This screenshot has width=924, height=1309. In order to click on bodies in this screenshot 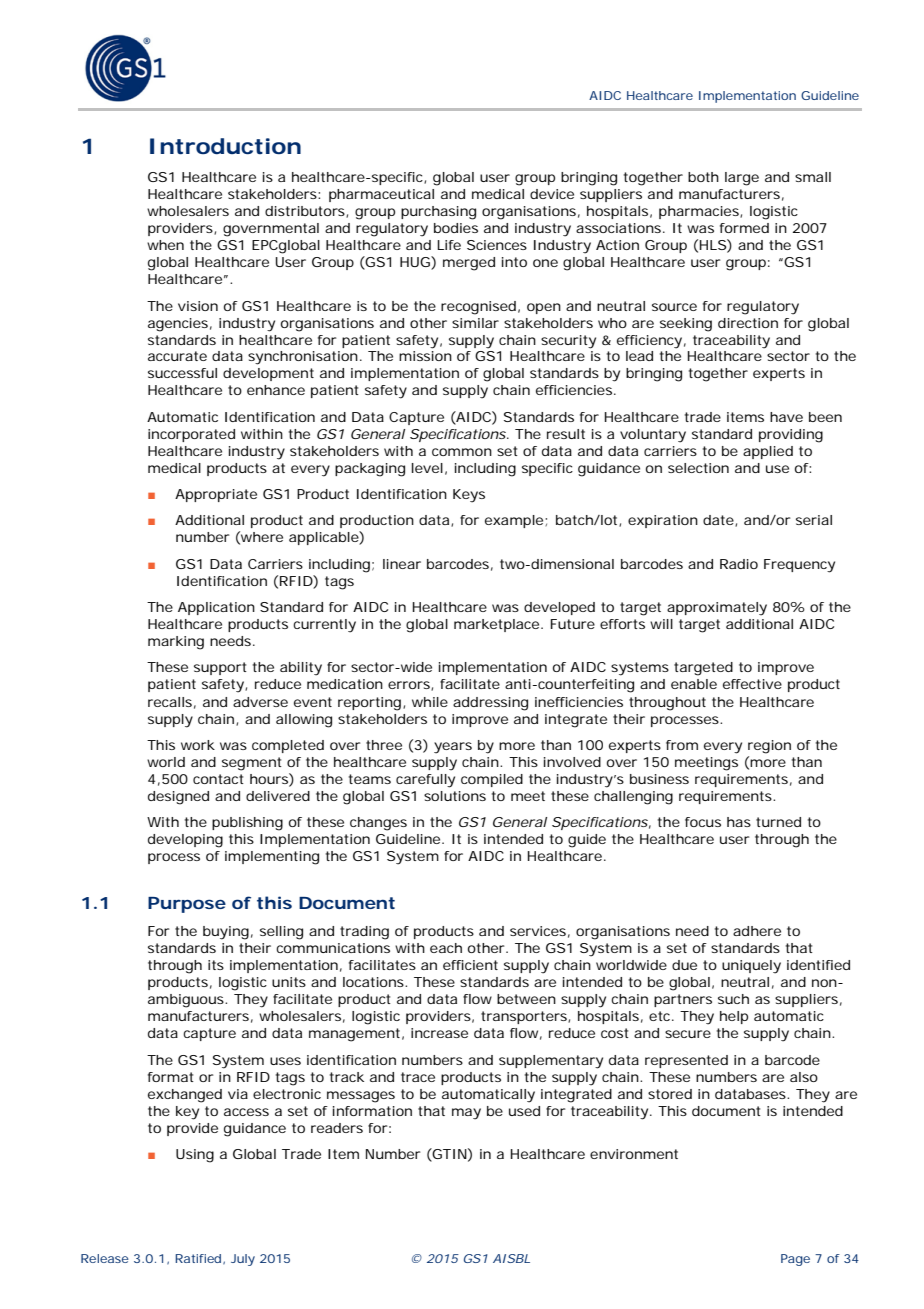, I will do `click(456, 228)`.
